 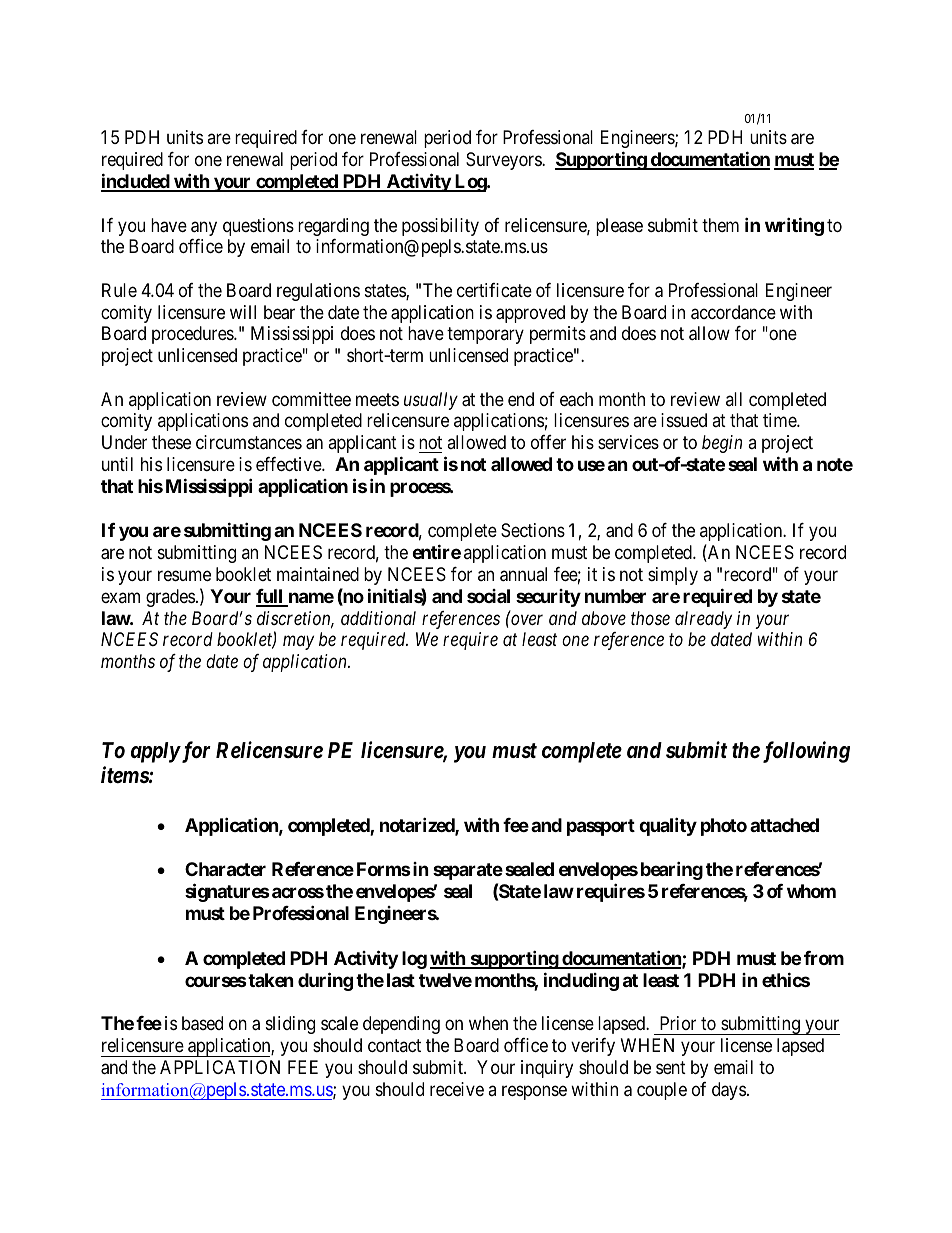 What do you see at coordinates (720, 225) in the image?
I see `them` at bounding box center [720, 225].
